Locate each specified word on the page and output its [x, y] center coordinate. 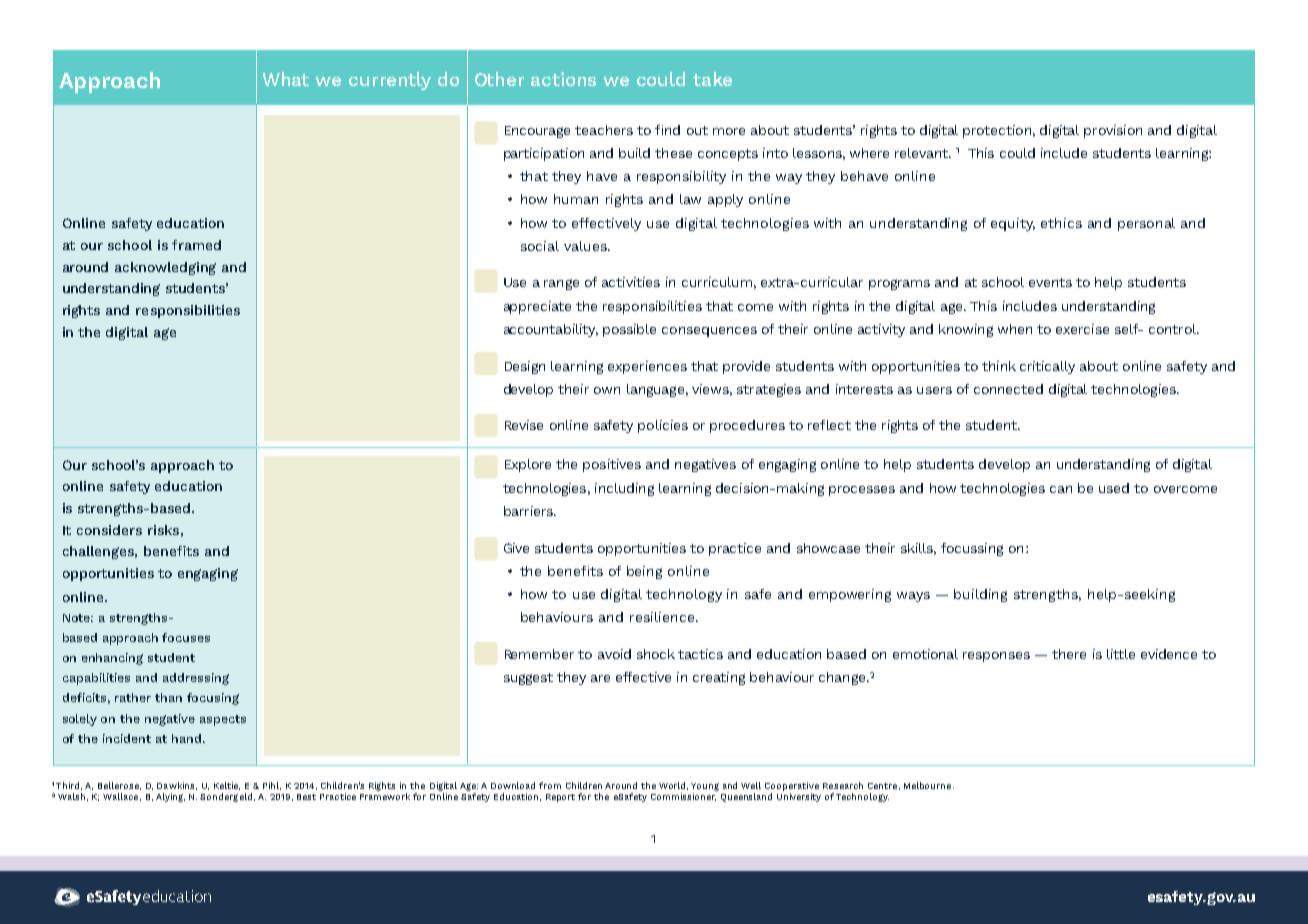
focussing [972, 549]
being [644, 572]
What [286, 79]
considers [109, 530]
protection [997, 131]
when [1015, 329]
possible [629, 330]
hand [188, 738]
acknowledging [165, 268]
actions [563, 79]
